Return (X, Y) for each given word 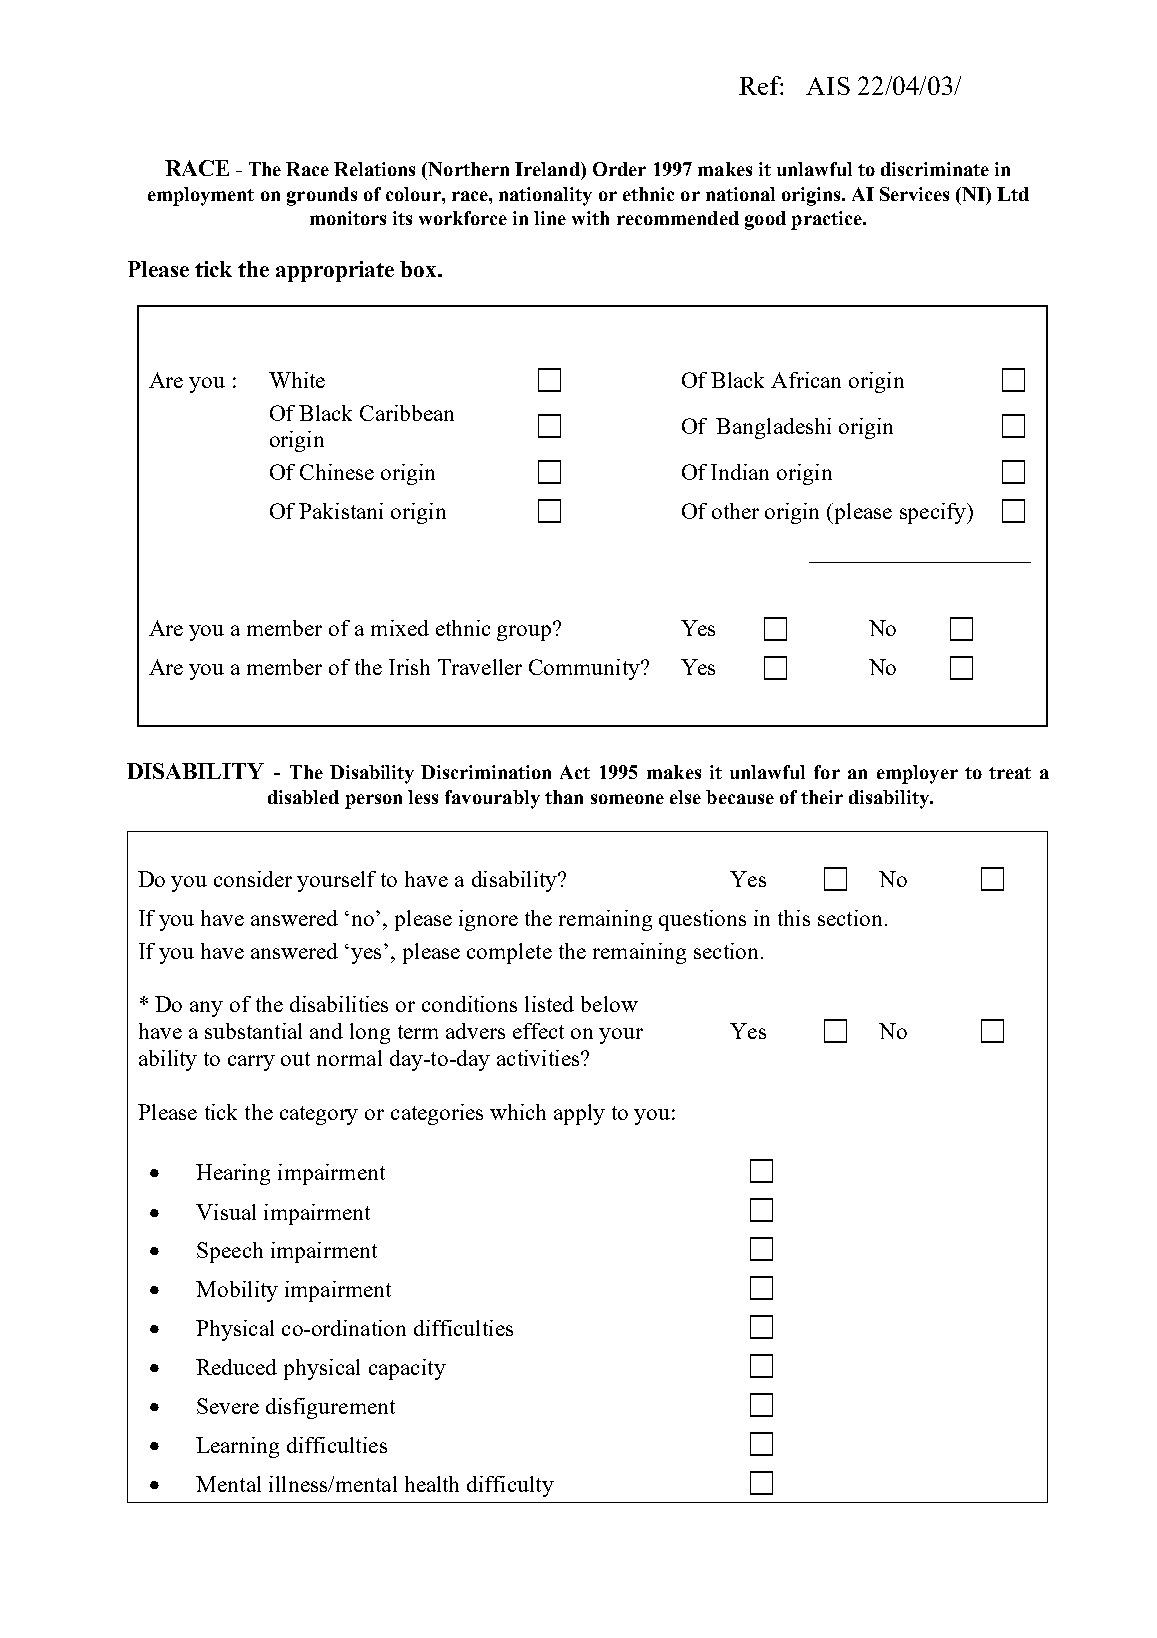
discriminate (935, 169)
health (432, 1484)
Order (619, 169)
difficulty (510, 1486)
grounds (322, 196)
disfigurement (330, 1408)
